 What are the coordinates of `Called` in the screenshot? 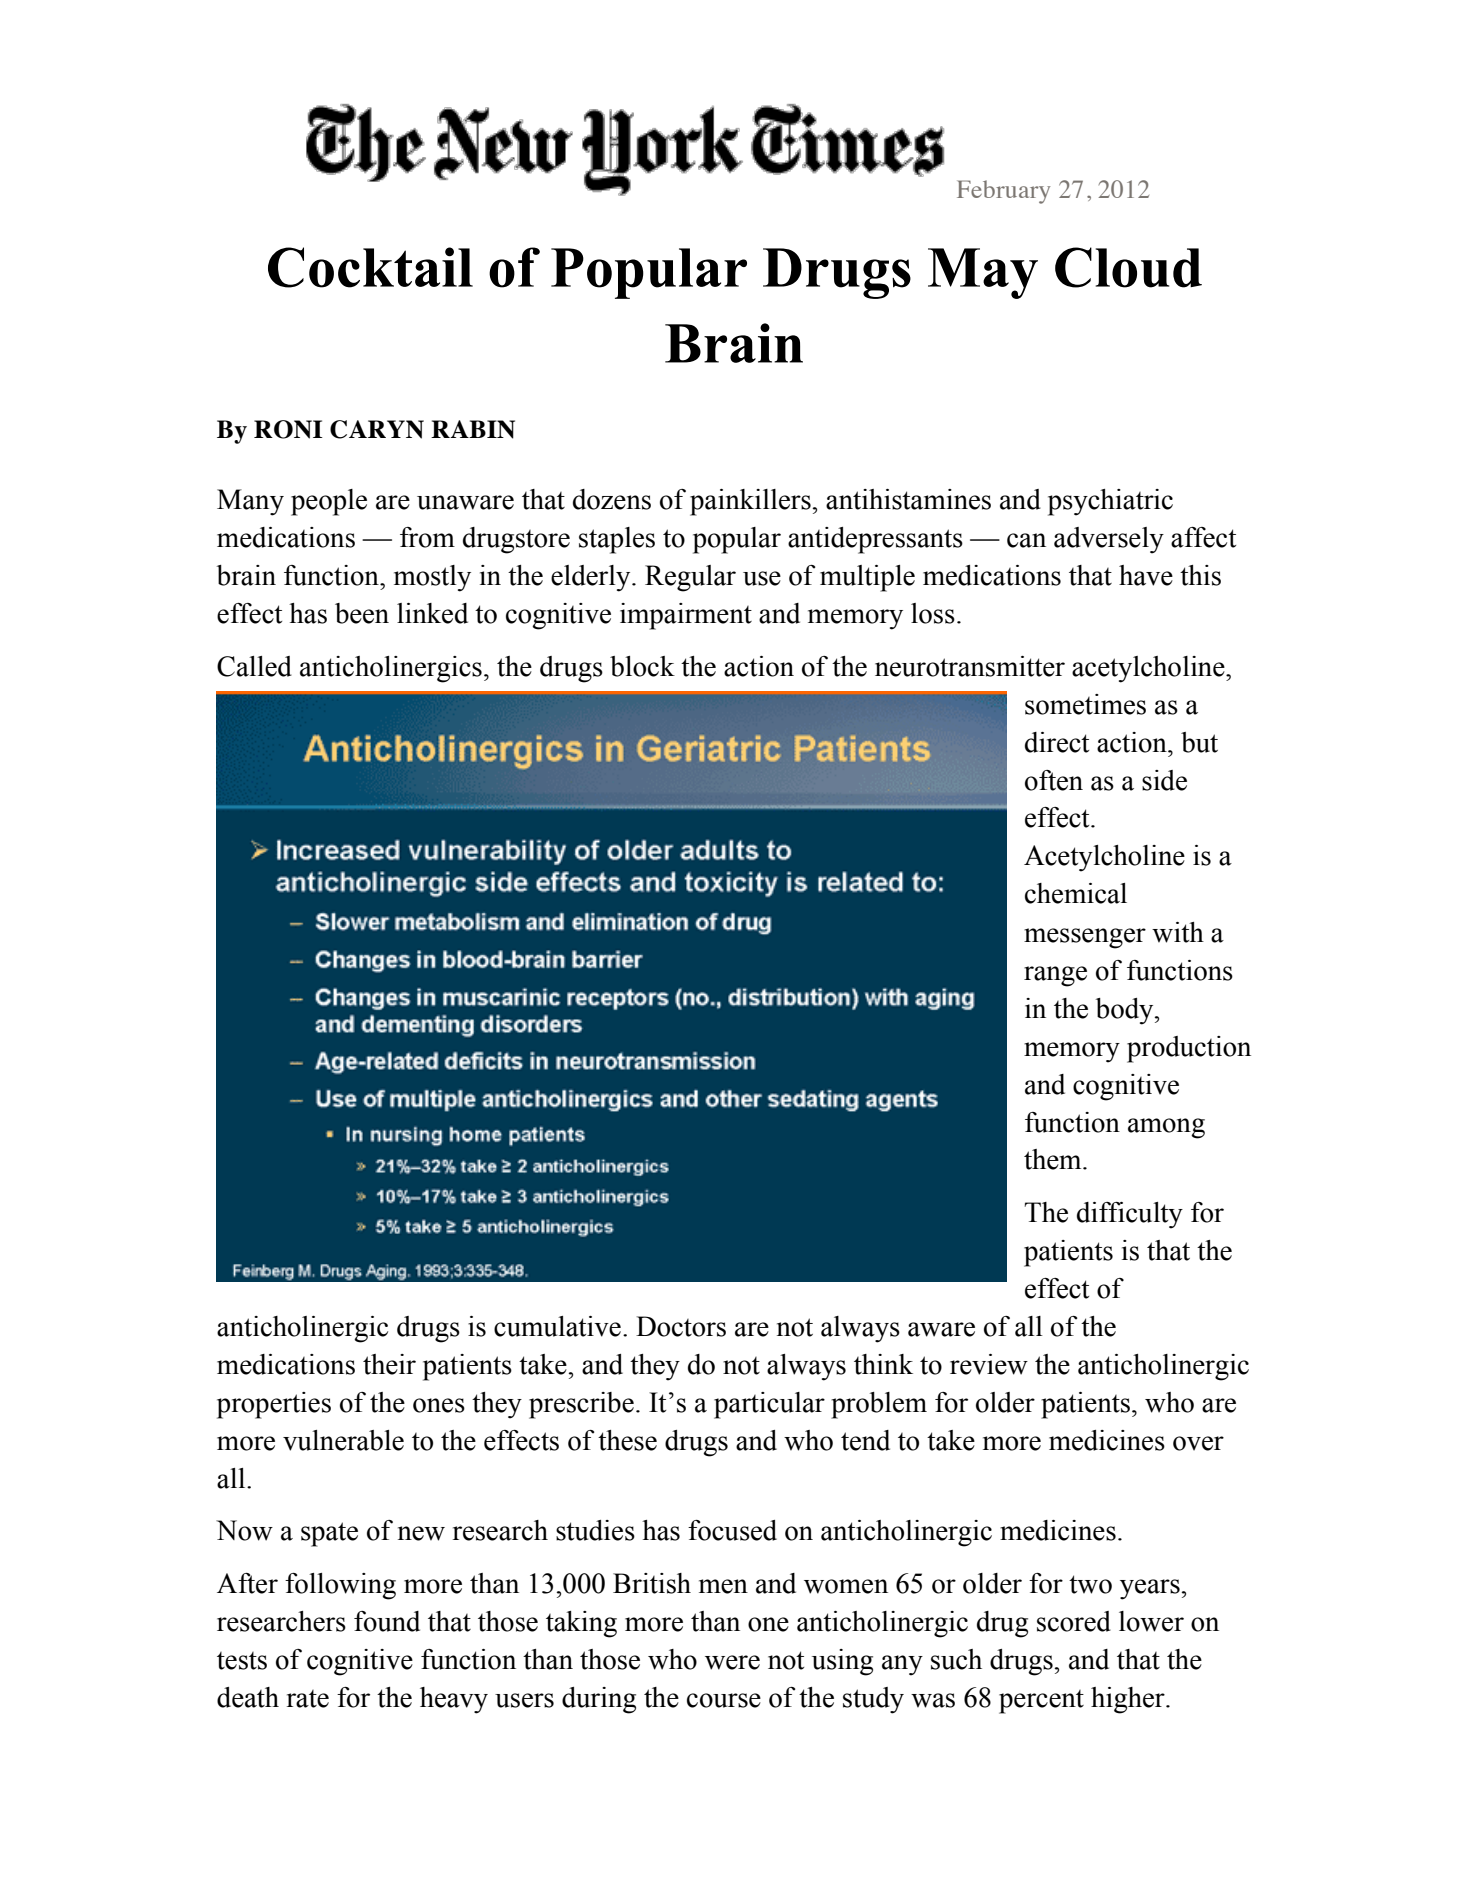 It's located at (254, 666).
